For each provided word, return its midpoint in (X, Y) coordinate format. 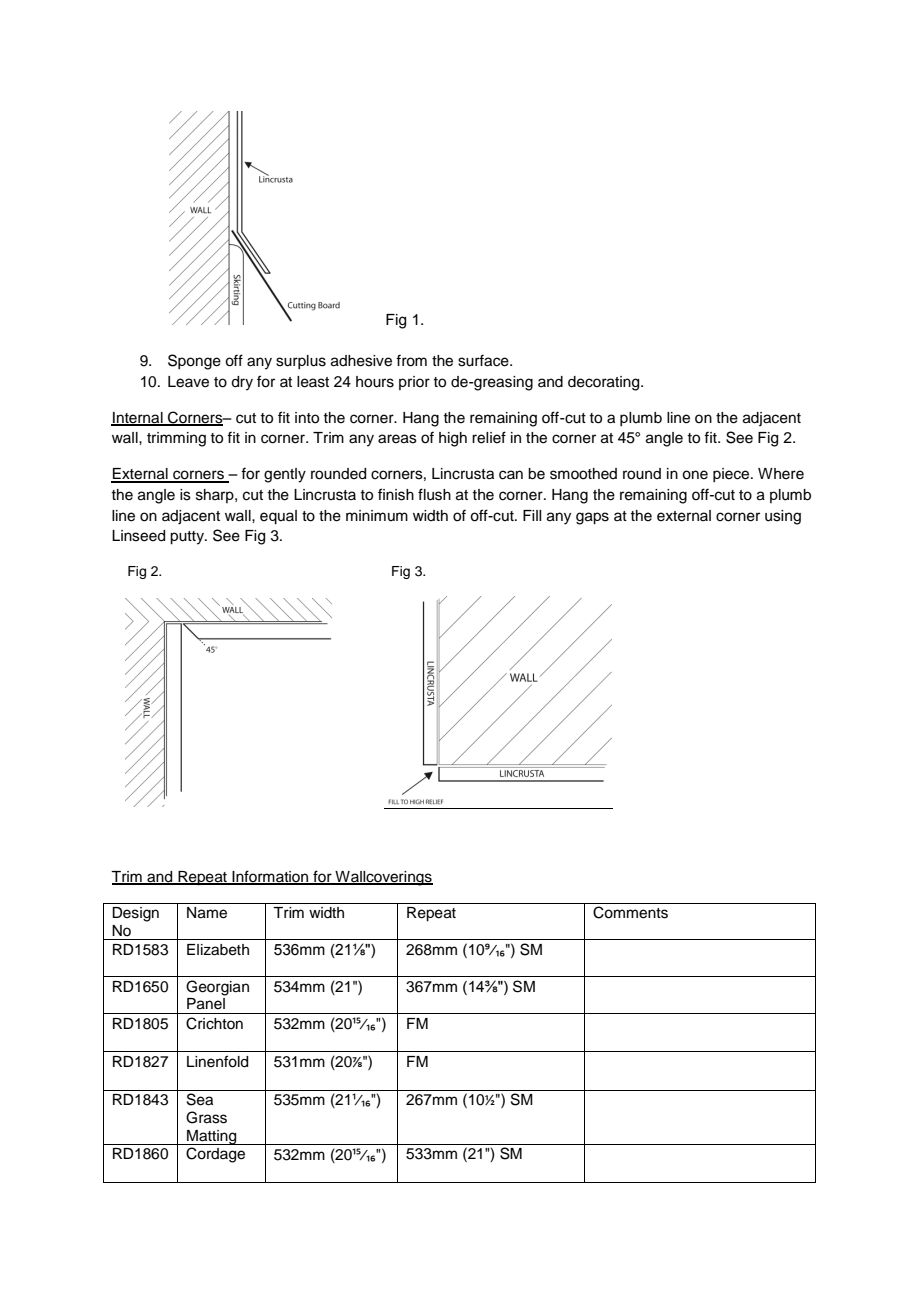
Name (207, 913)
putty (188, 538)
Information (270, 877)
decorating (605, 383)
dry (242, 383)
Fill (532, 515)
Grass (206, 1117)
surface (484, 360)
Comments (630, 912)
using (783, 517)
